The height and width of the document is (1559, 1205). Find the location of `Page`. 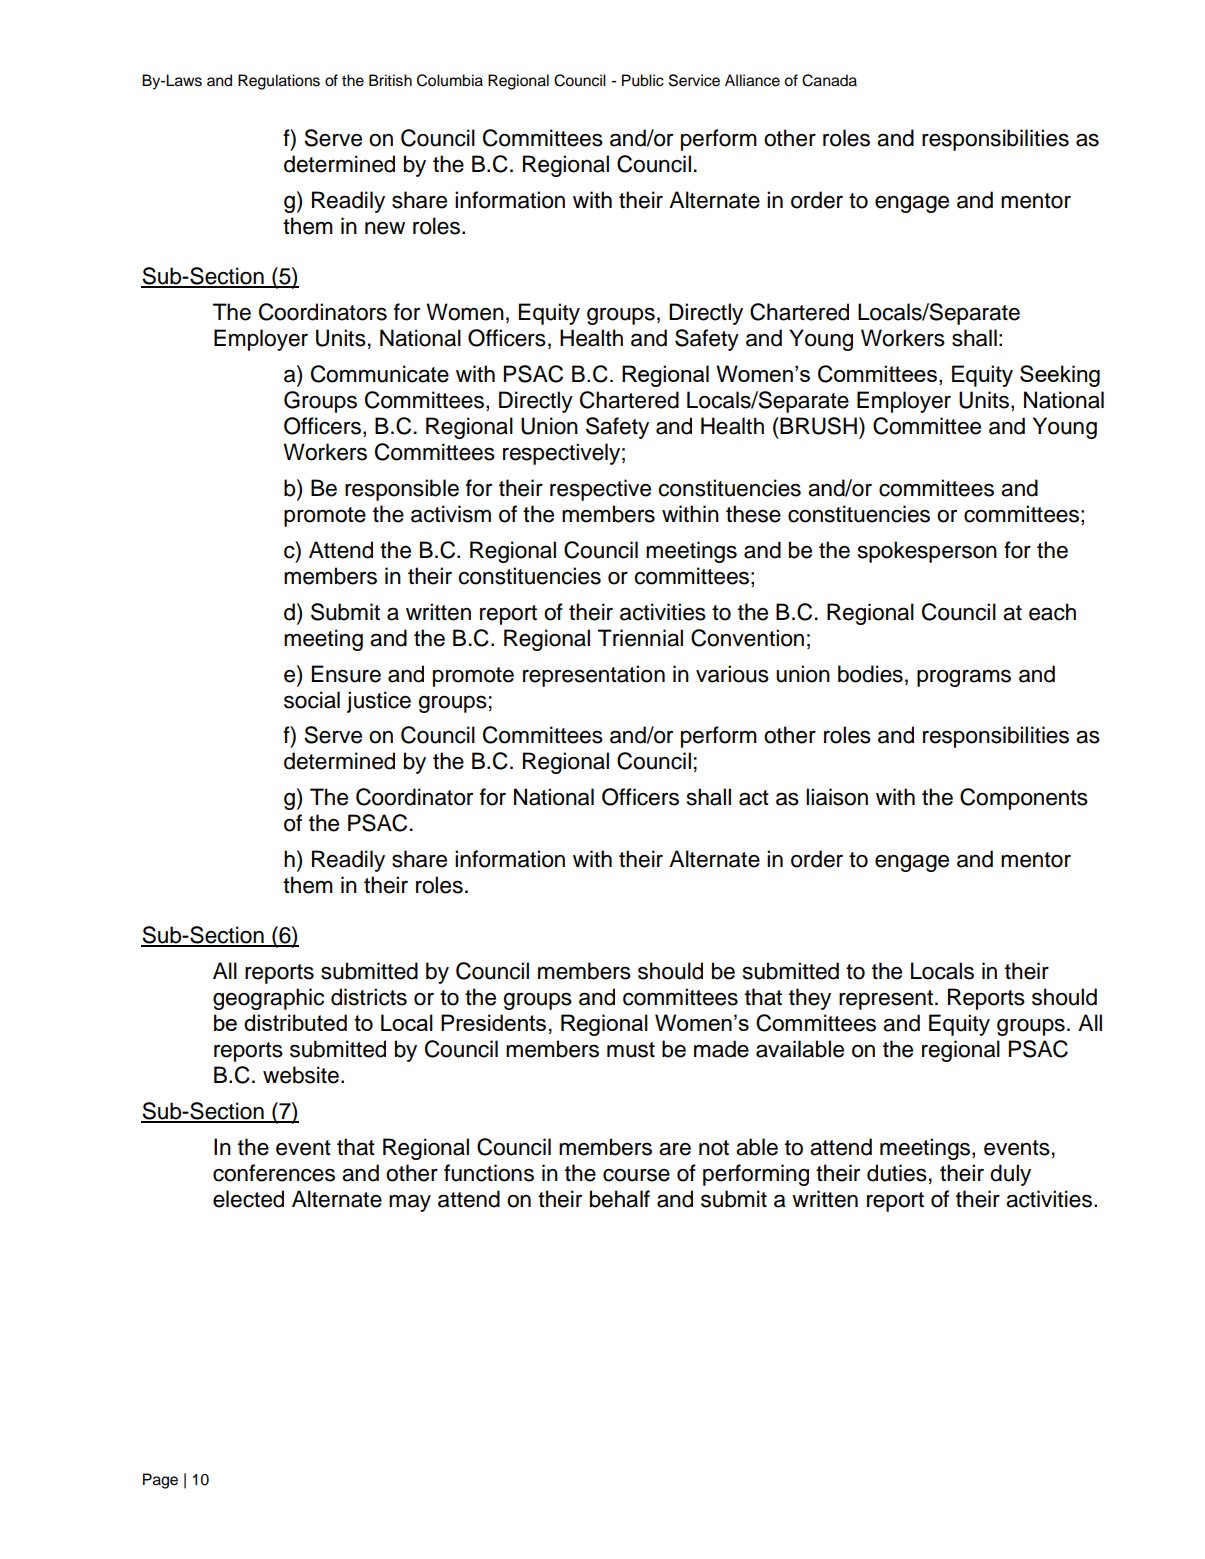

Page is located at coordinates (160, 1481).
